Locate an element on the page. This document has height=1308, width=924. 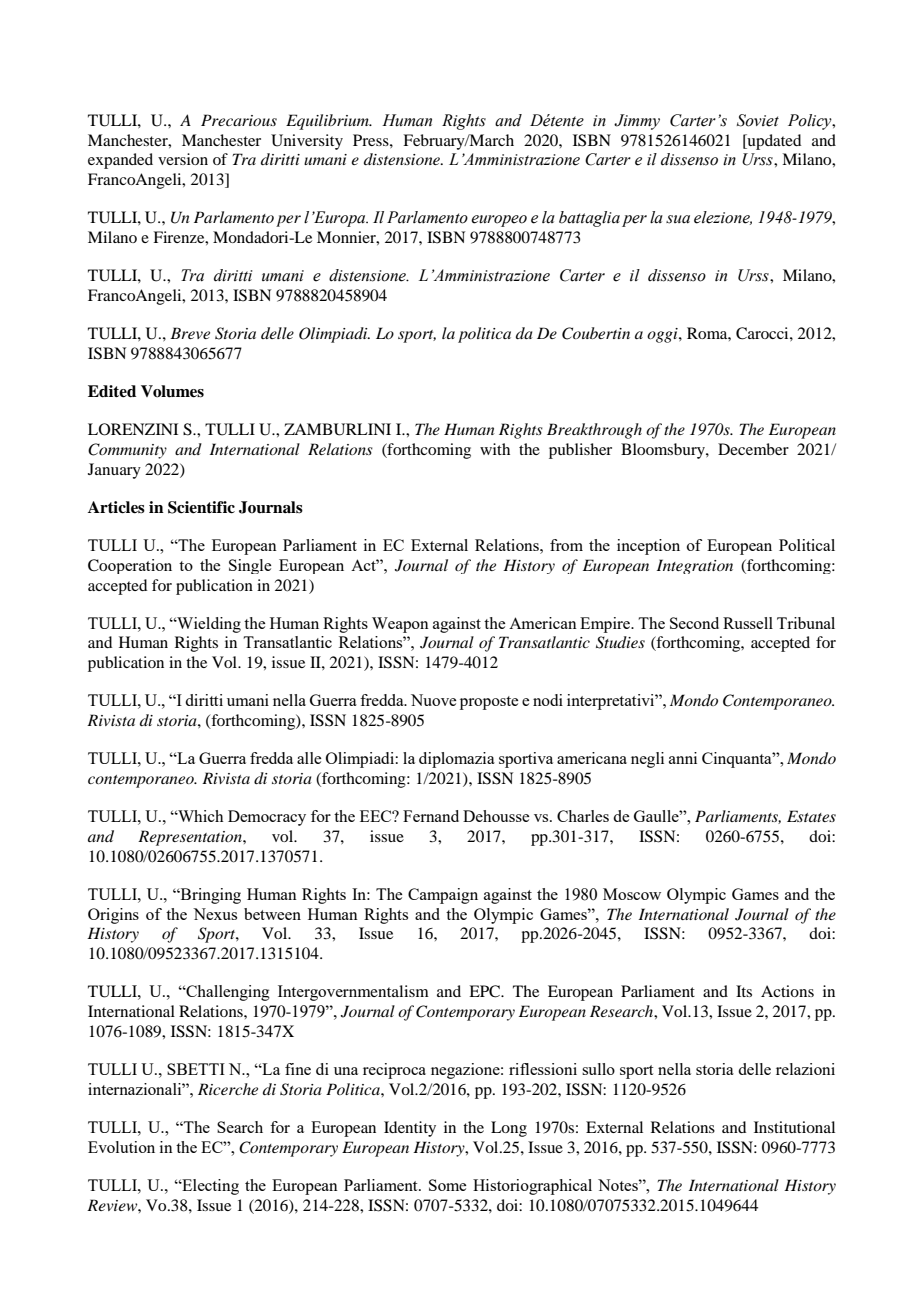
Some is located at coordinates (447, 1185).
